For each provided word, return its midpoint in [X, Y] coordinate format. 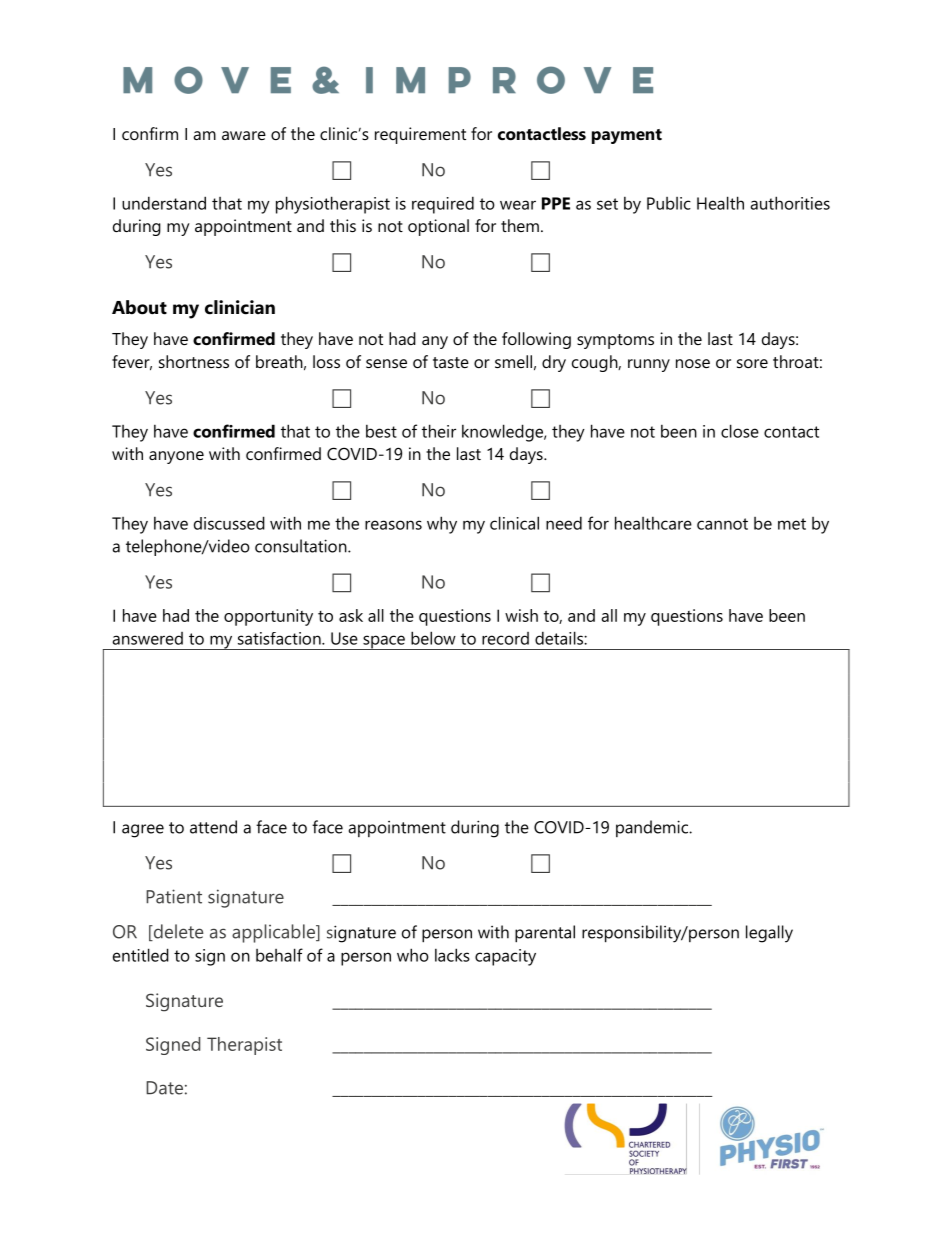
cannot [722, 524]
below [433, 638]
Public [669, 203]
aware [244, 135]
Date [164, 1088]
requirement [420, 135]
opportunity [268, 617]
